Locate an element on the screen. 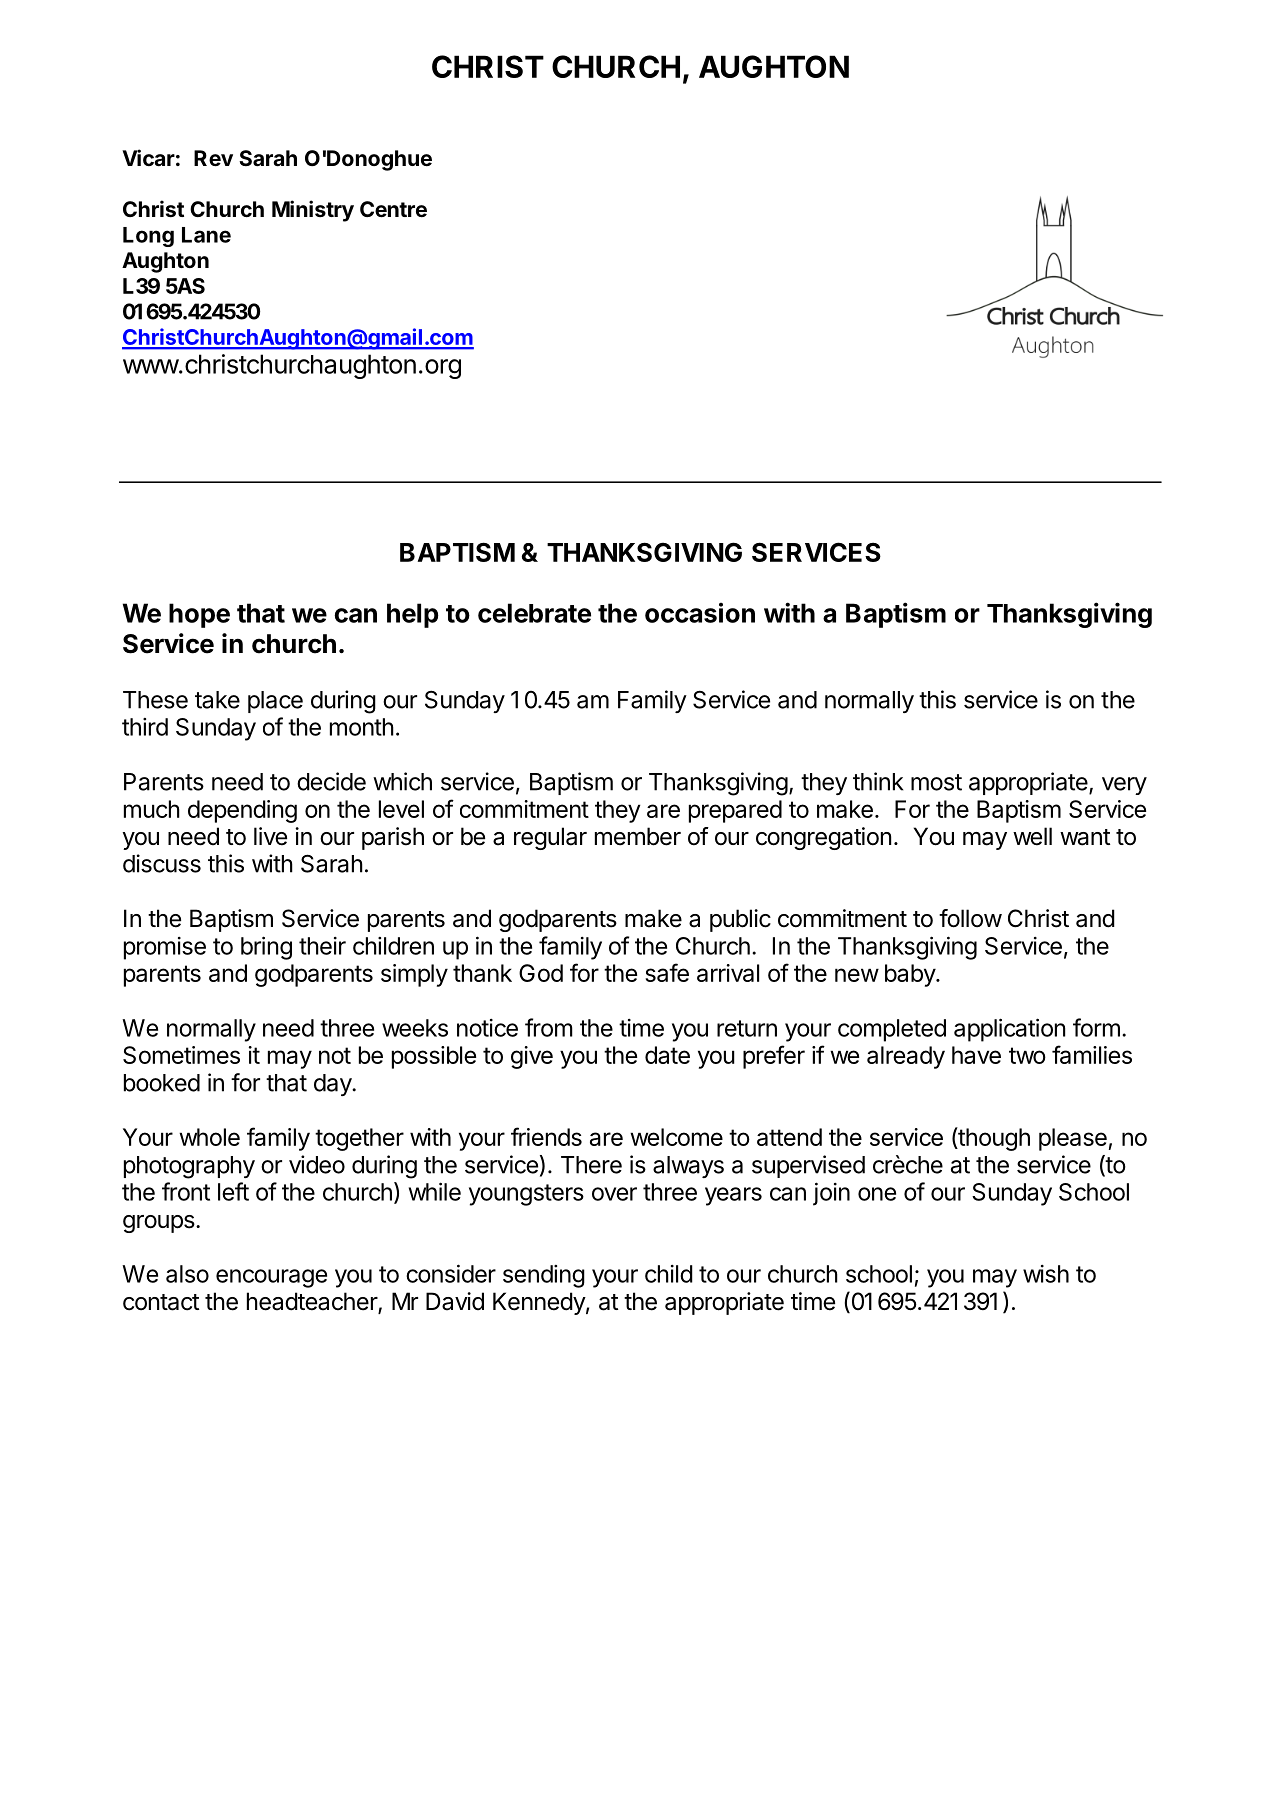 Image resolution: width=1280 pixels, height=1810 pixels. sending is located at coordinates (544, 1276).
